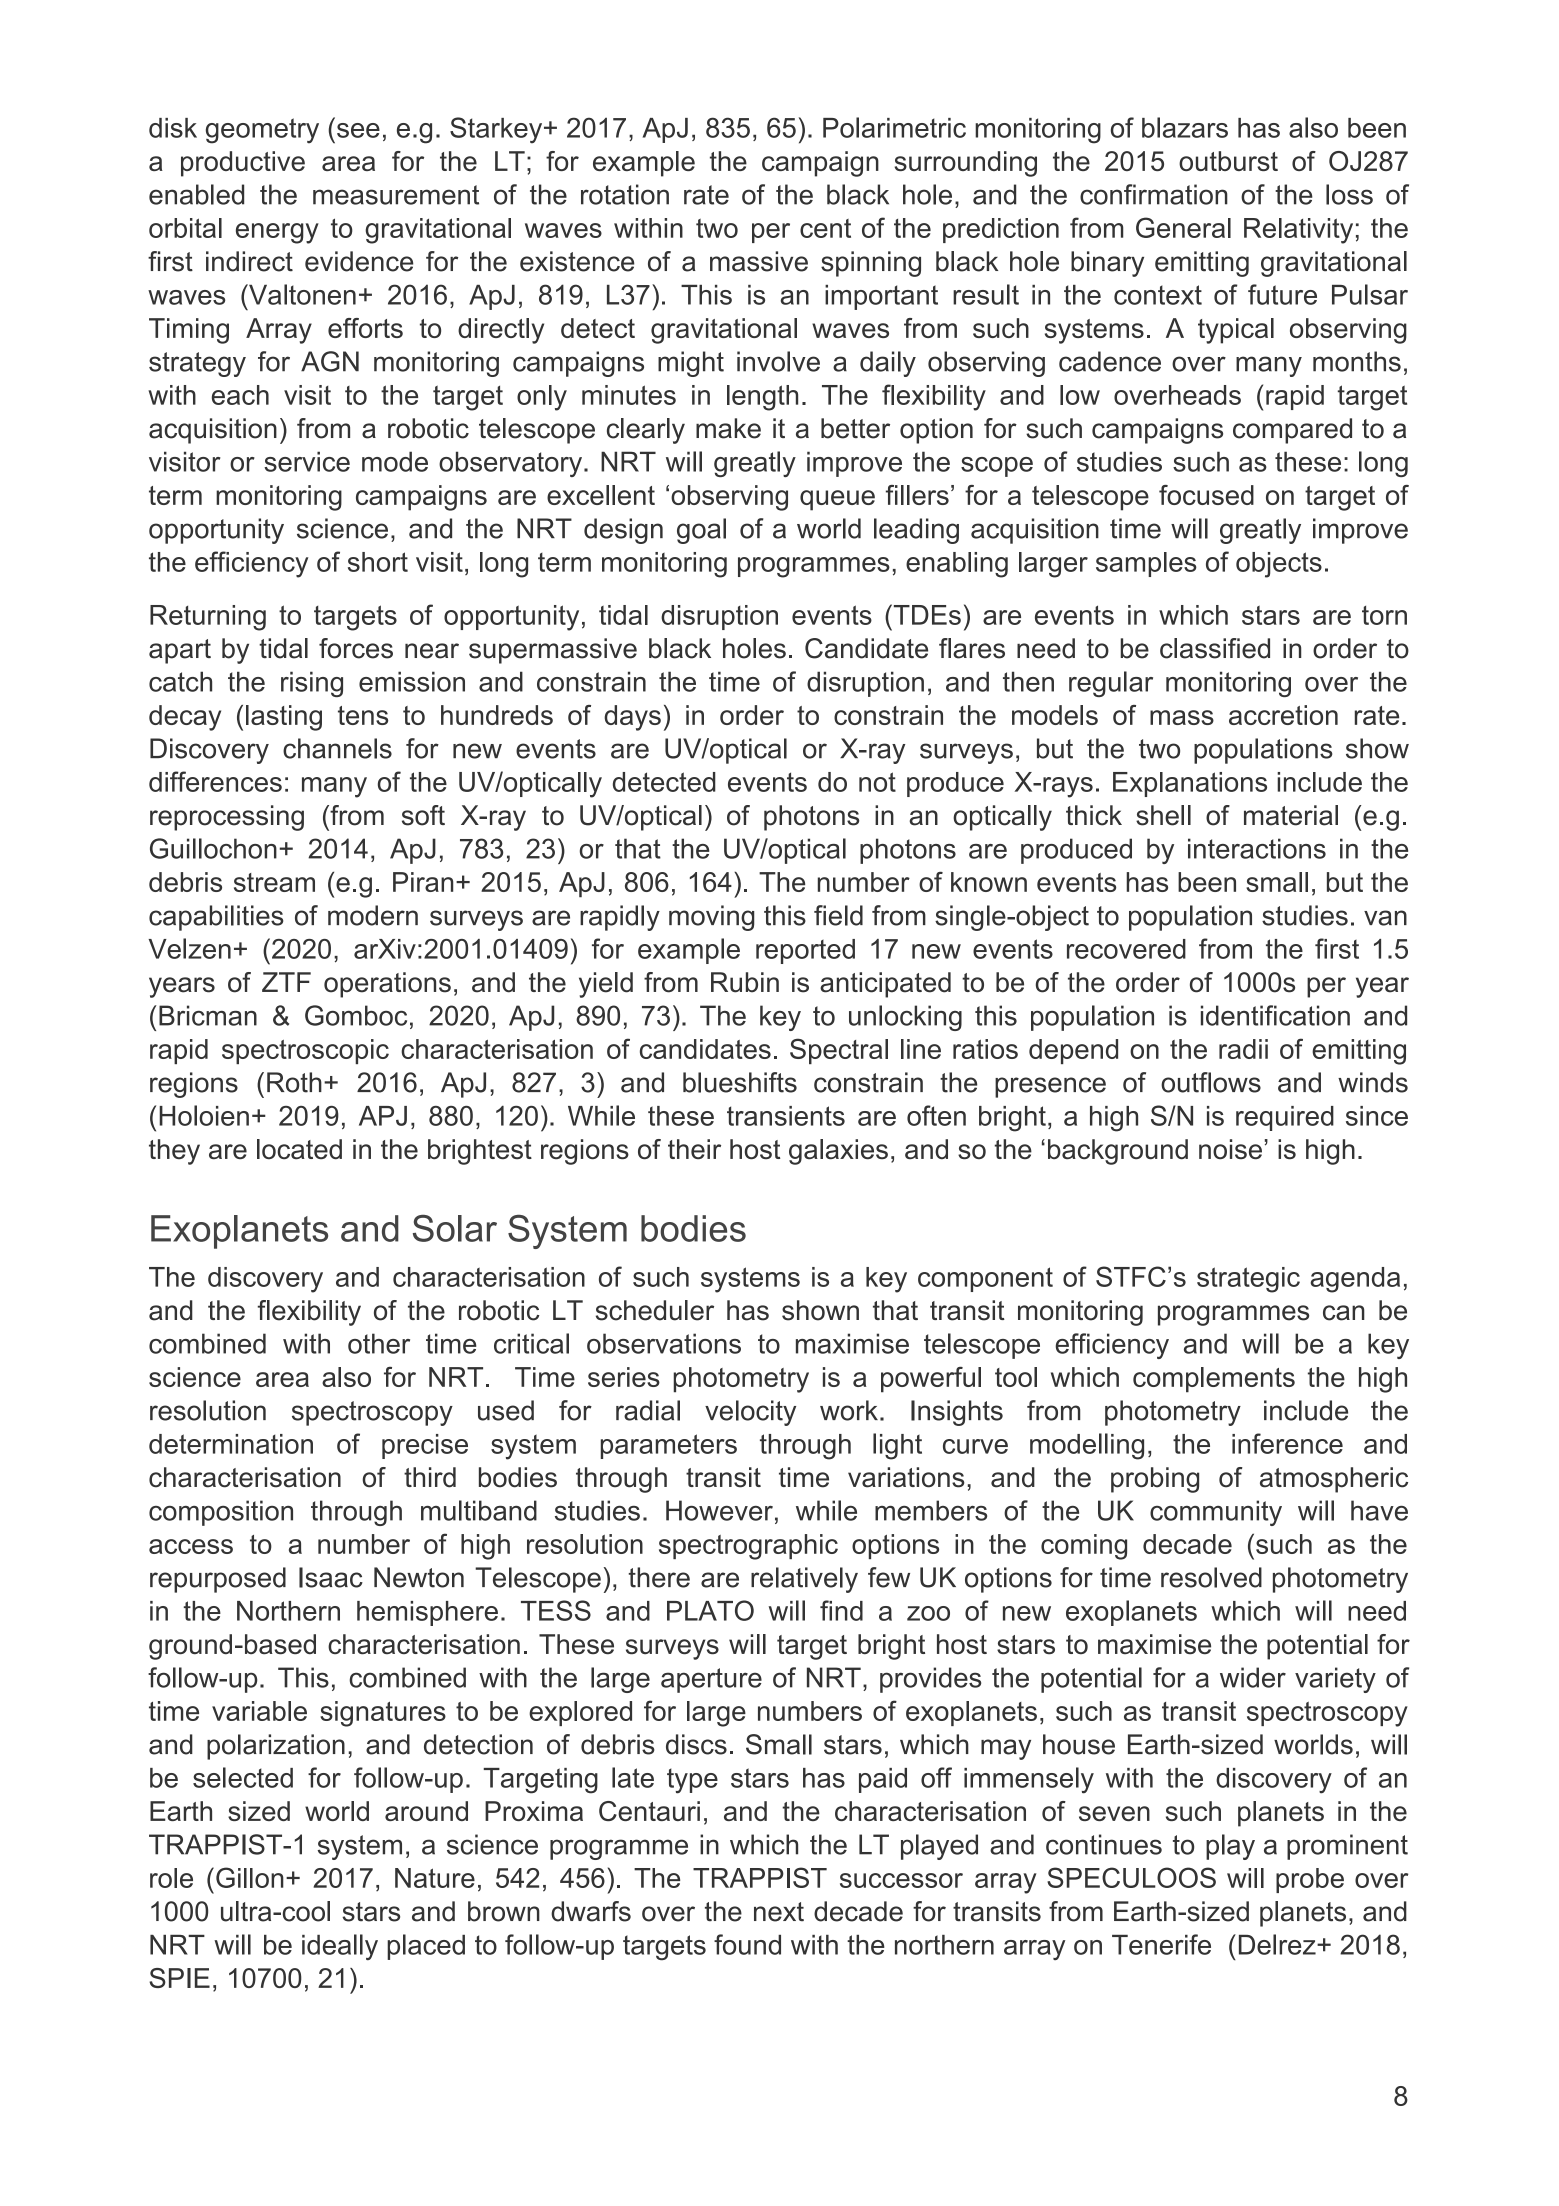 The width and height of the screenshot is (1559, 2206). Describe the element at coordinates (1228, 161) in the screenshot. I see `outburst` at that location.
